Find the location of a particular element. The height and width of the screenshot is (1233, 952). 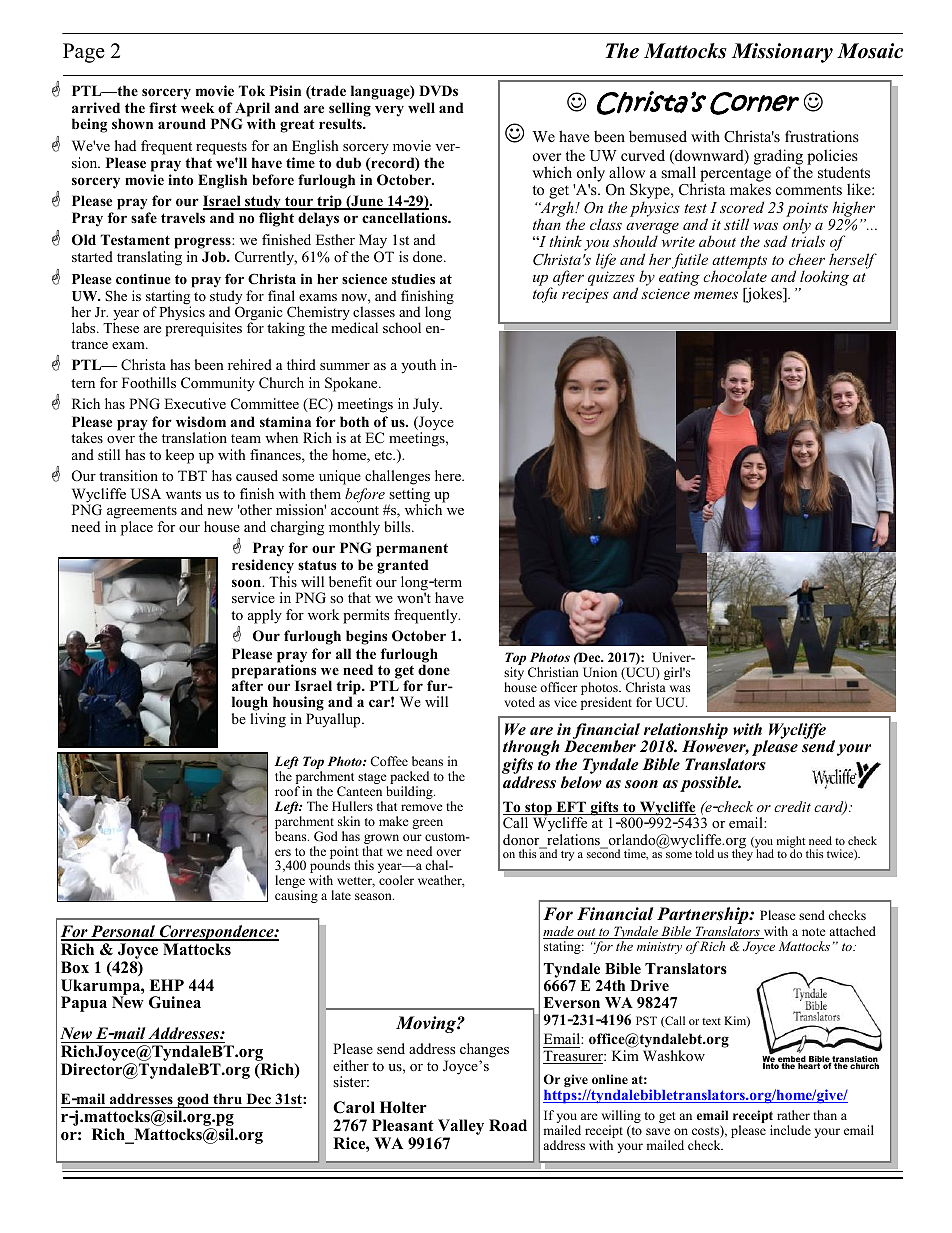

good is located at coordinates (193, 1102).
